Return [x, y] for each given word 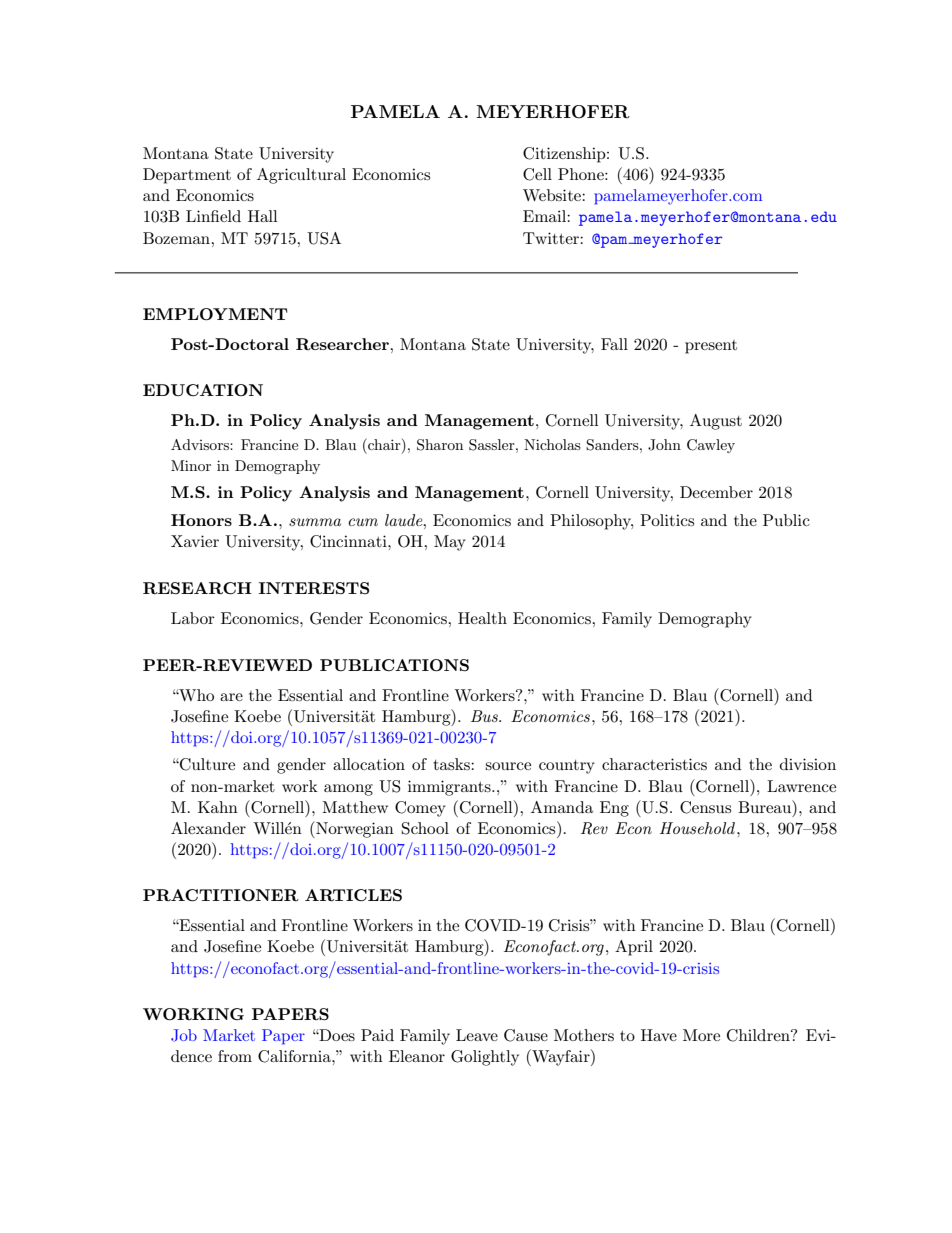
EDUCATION [203, 390]
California [295, 1056]
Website [553, 195]
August [716, 422]
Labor [193, 618]
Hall [263, 216]
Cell [537, 174]
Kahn [218, 807]
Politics [667, 520]
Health [482, 618]
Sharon [440, 445]
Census [705, 807]
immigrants [450, 788]
